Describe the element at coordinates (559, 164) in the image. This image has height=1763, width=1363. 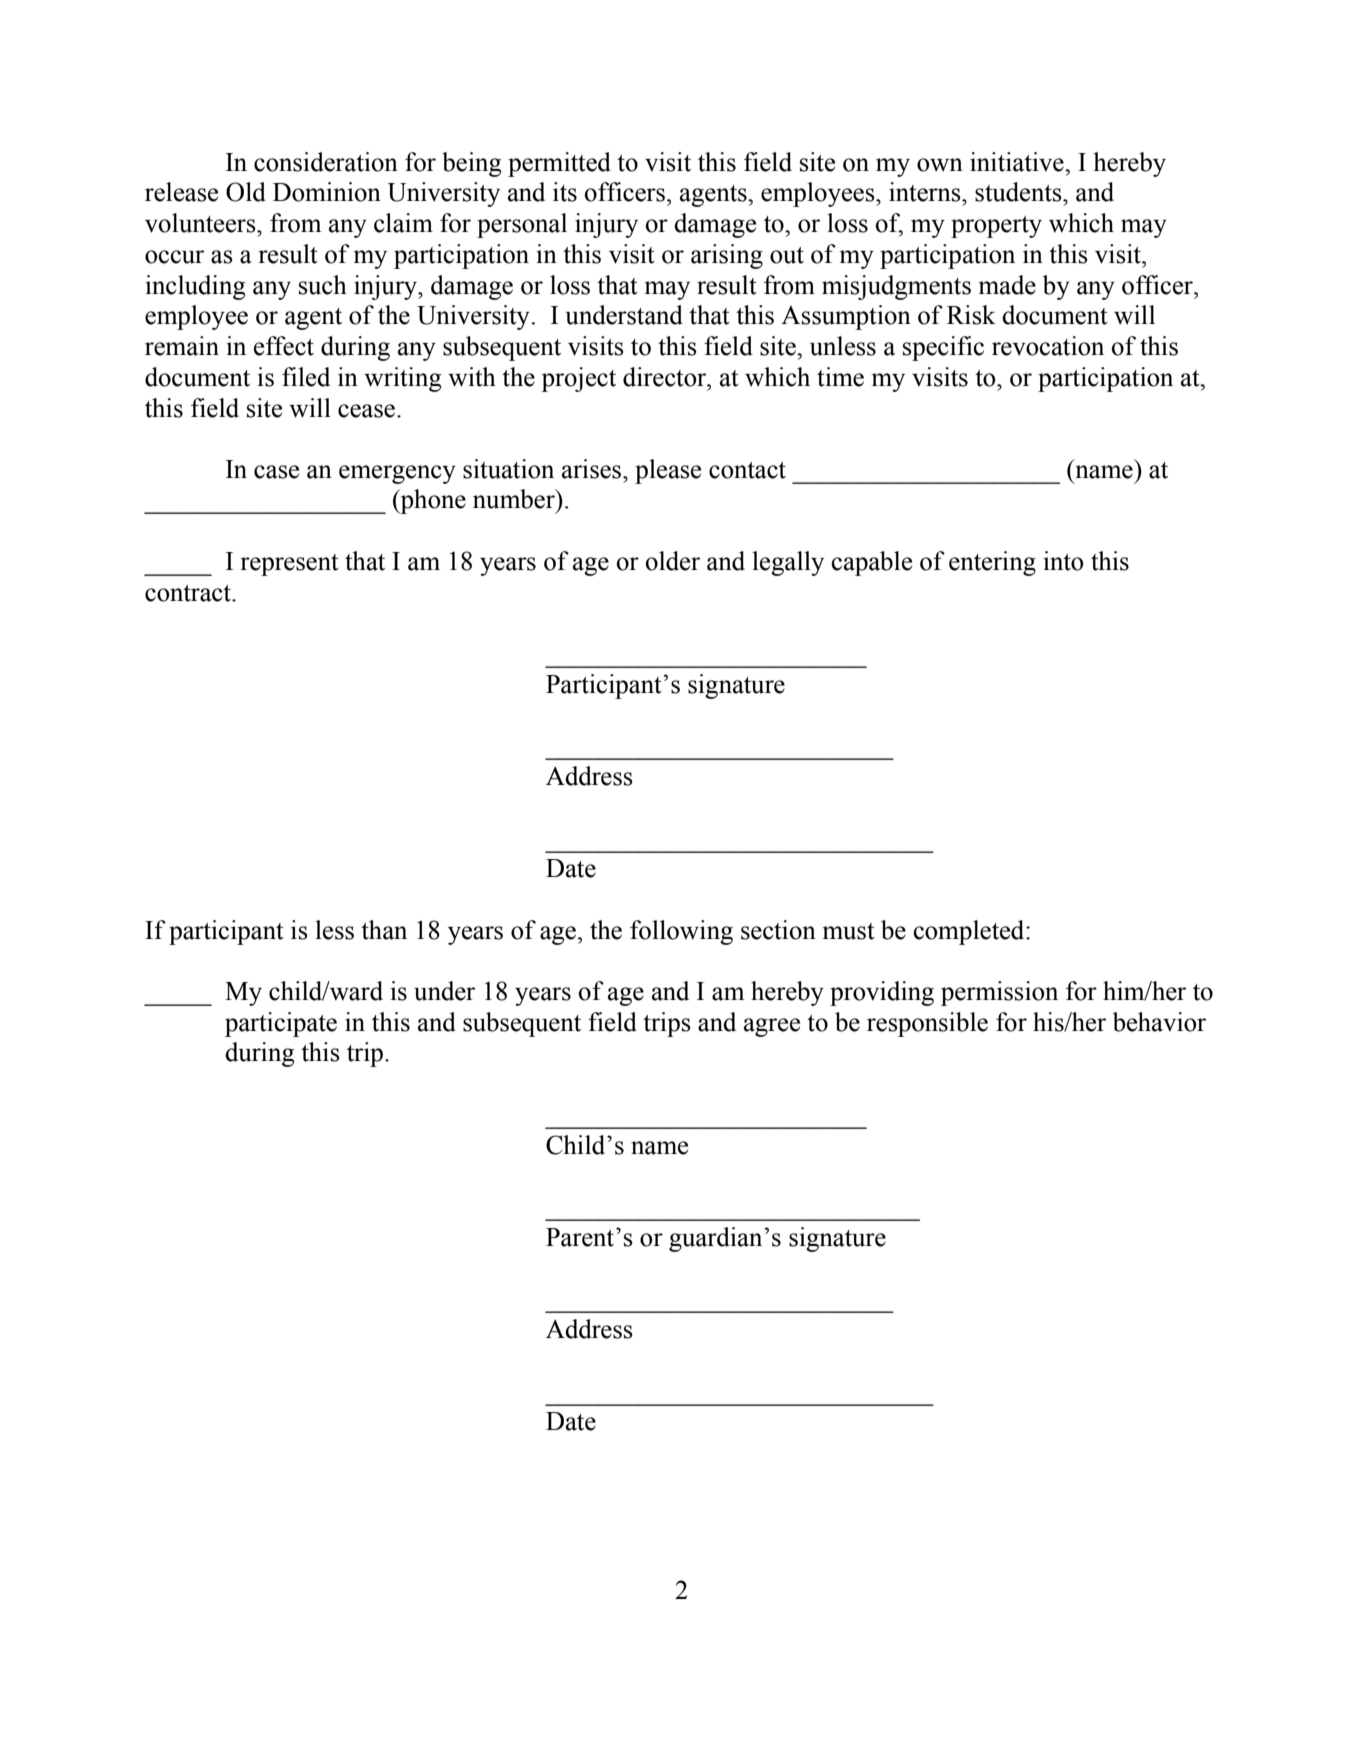
I see `permitted` at that location.
